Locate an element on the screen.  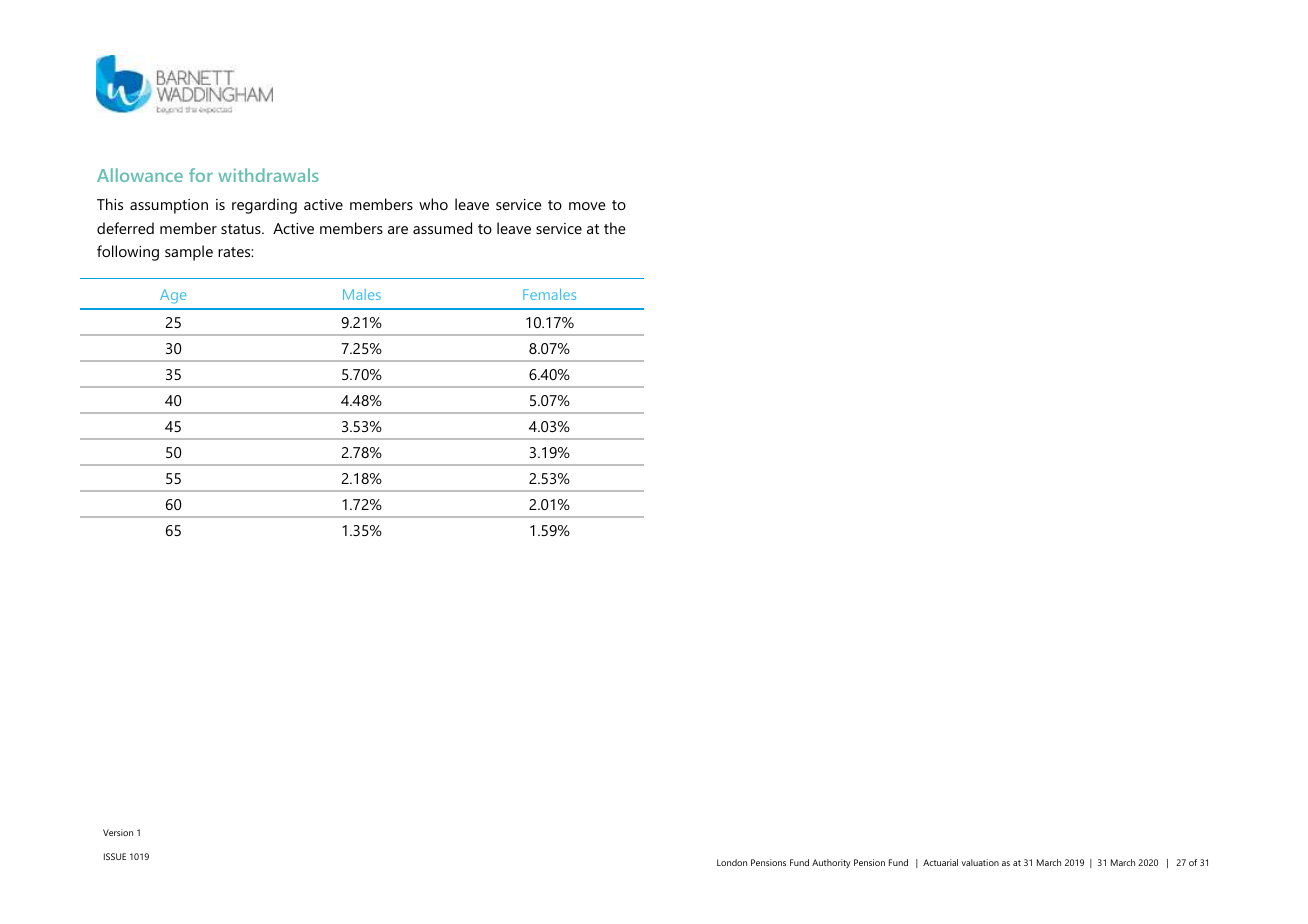
ISSUE is located at coordinates (115, 856).
